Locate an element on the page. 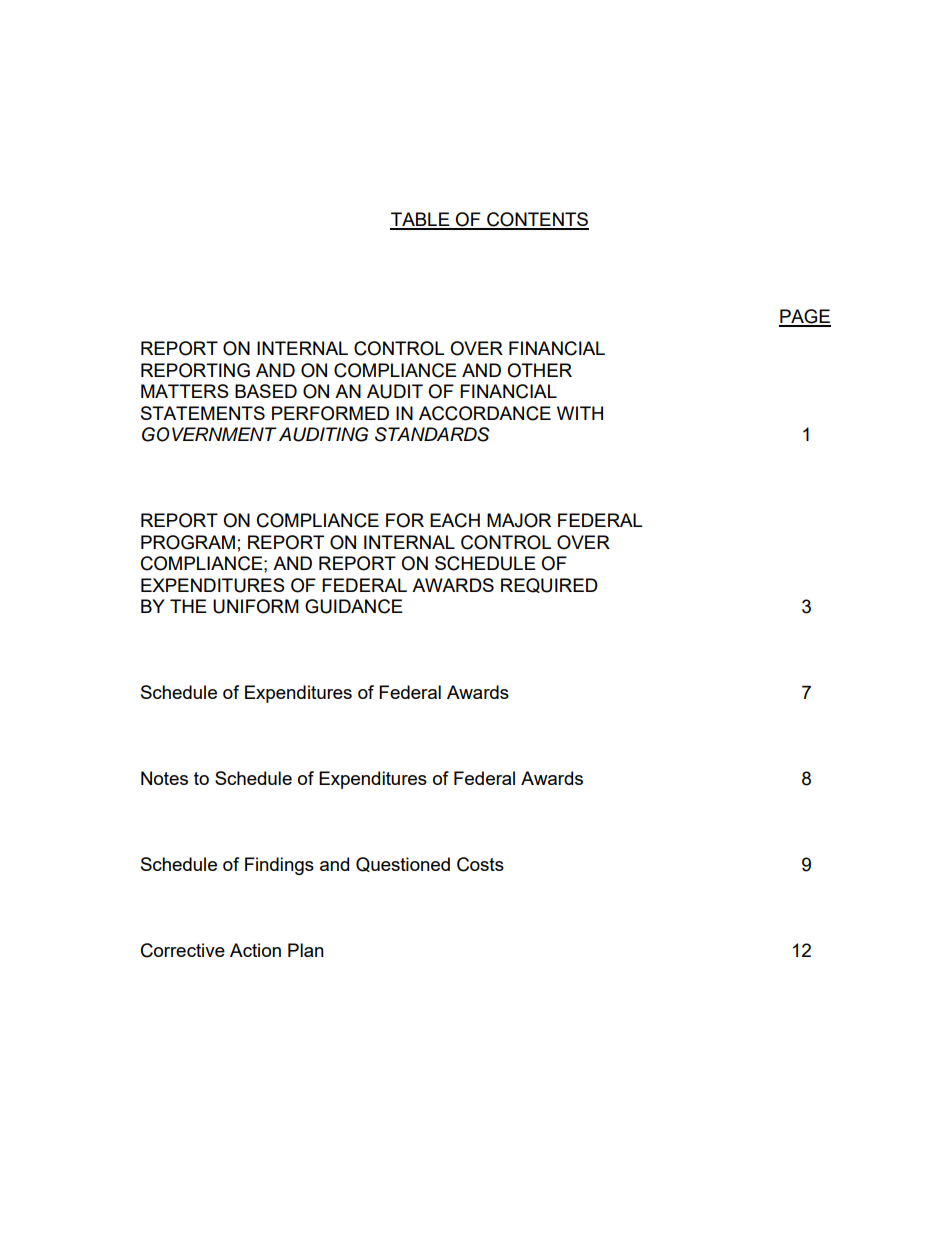  STATEMENTS is located at coordinates (203, 413).
